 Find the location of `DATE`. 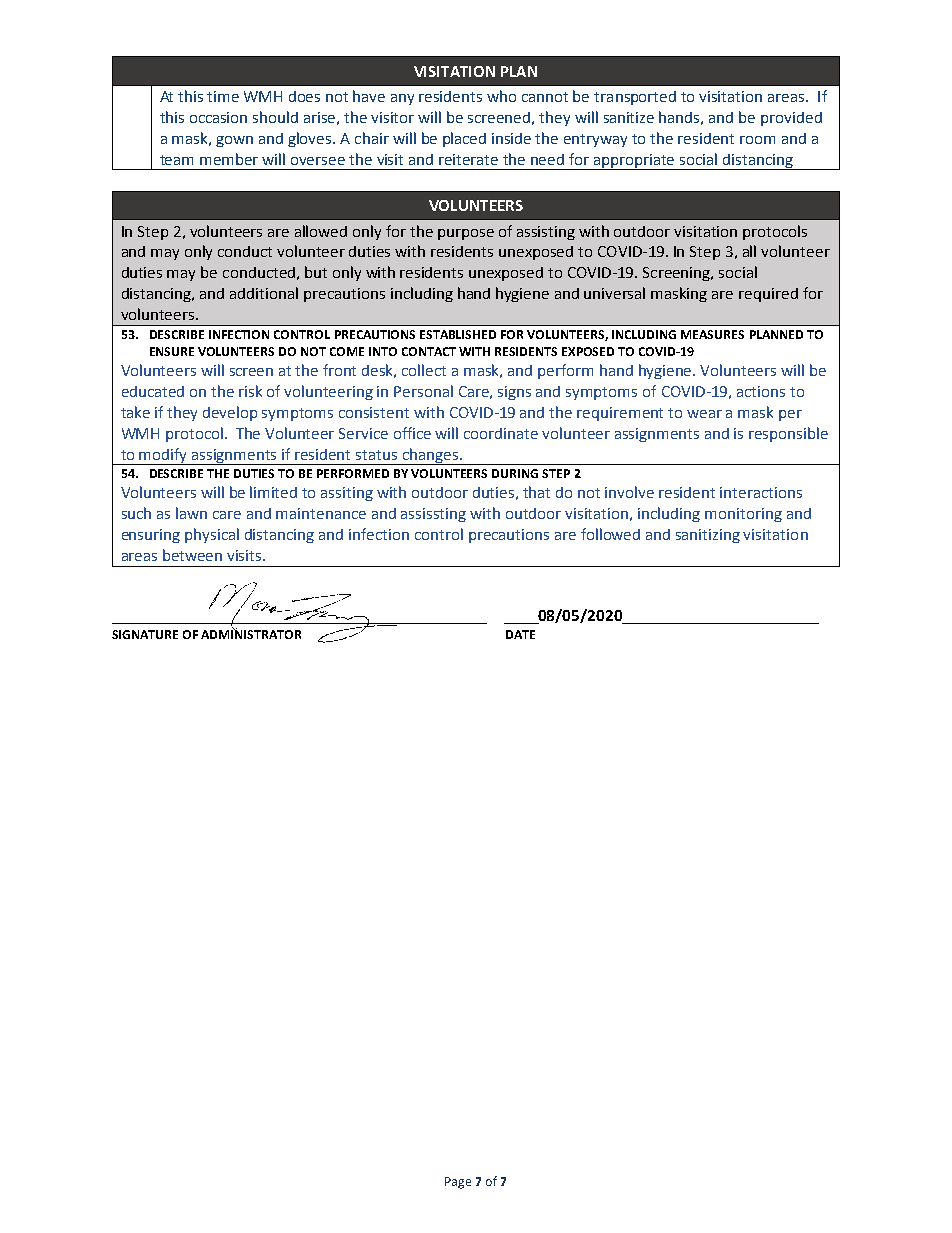

DATE is located at coordinates (520, 634).
